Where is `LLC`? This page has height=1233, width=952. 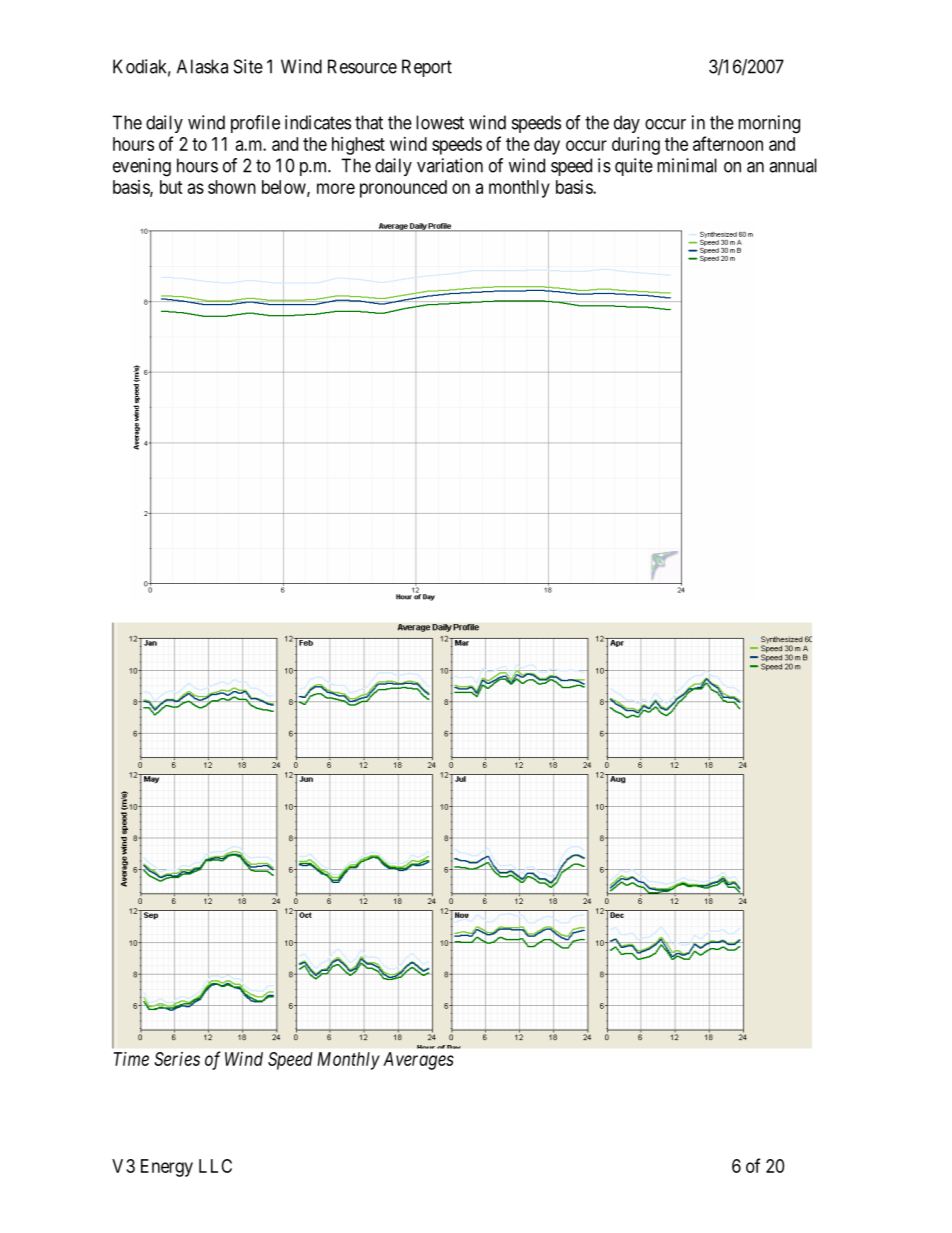 LLC is located at coordinates (215, 1166).
